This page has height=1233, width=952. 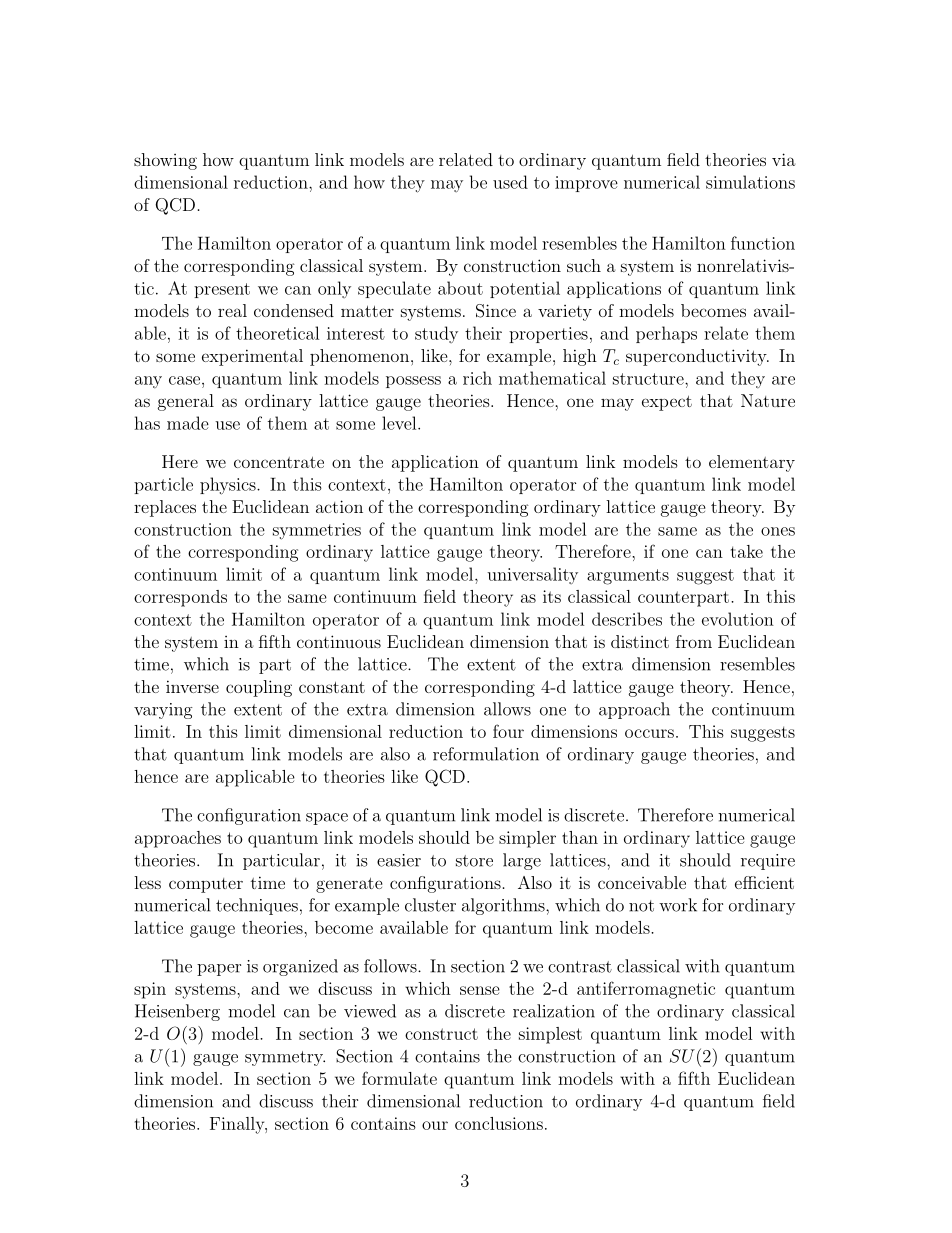 I want to click on space, so click(x=327, y=819).
